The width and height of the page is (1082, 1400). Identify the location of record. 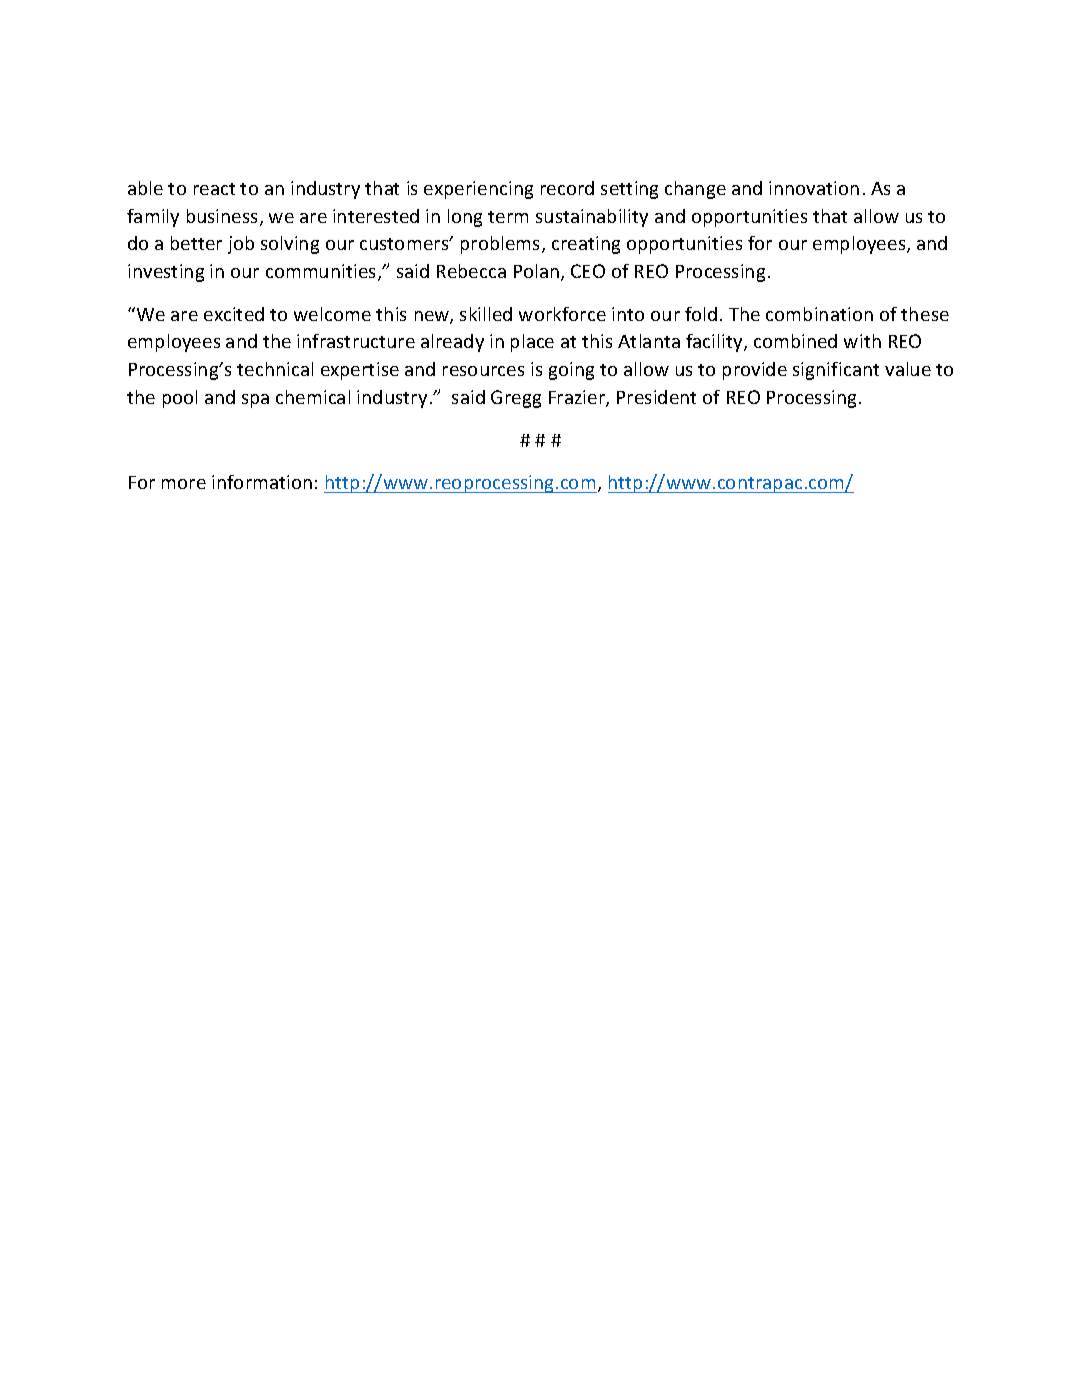
(567, 188).
